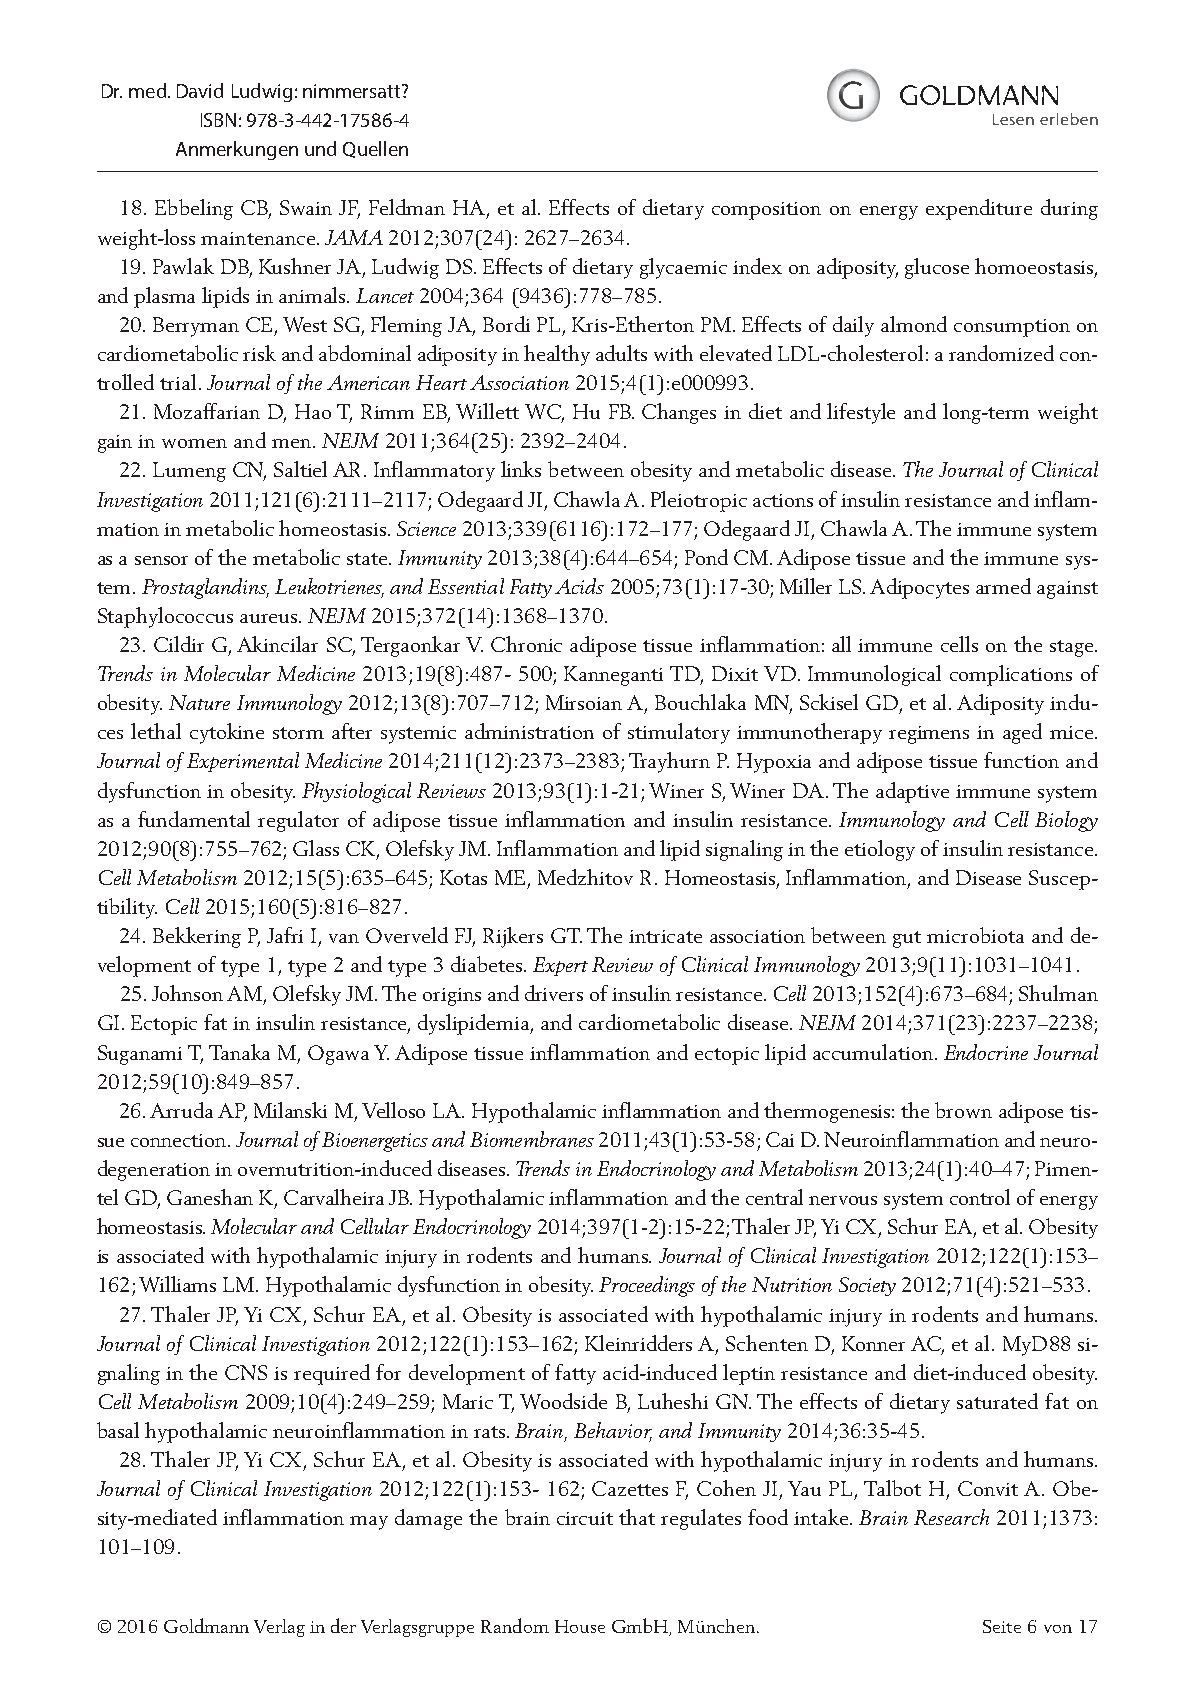 This screenshot has width=1195, height=1690. Describe the element at coordinates (177, 1284) in the screenshot. I see `Williams` at that location.
